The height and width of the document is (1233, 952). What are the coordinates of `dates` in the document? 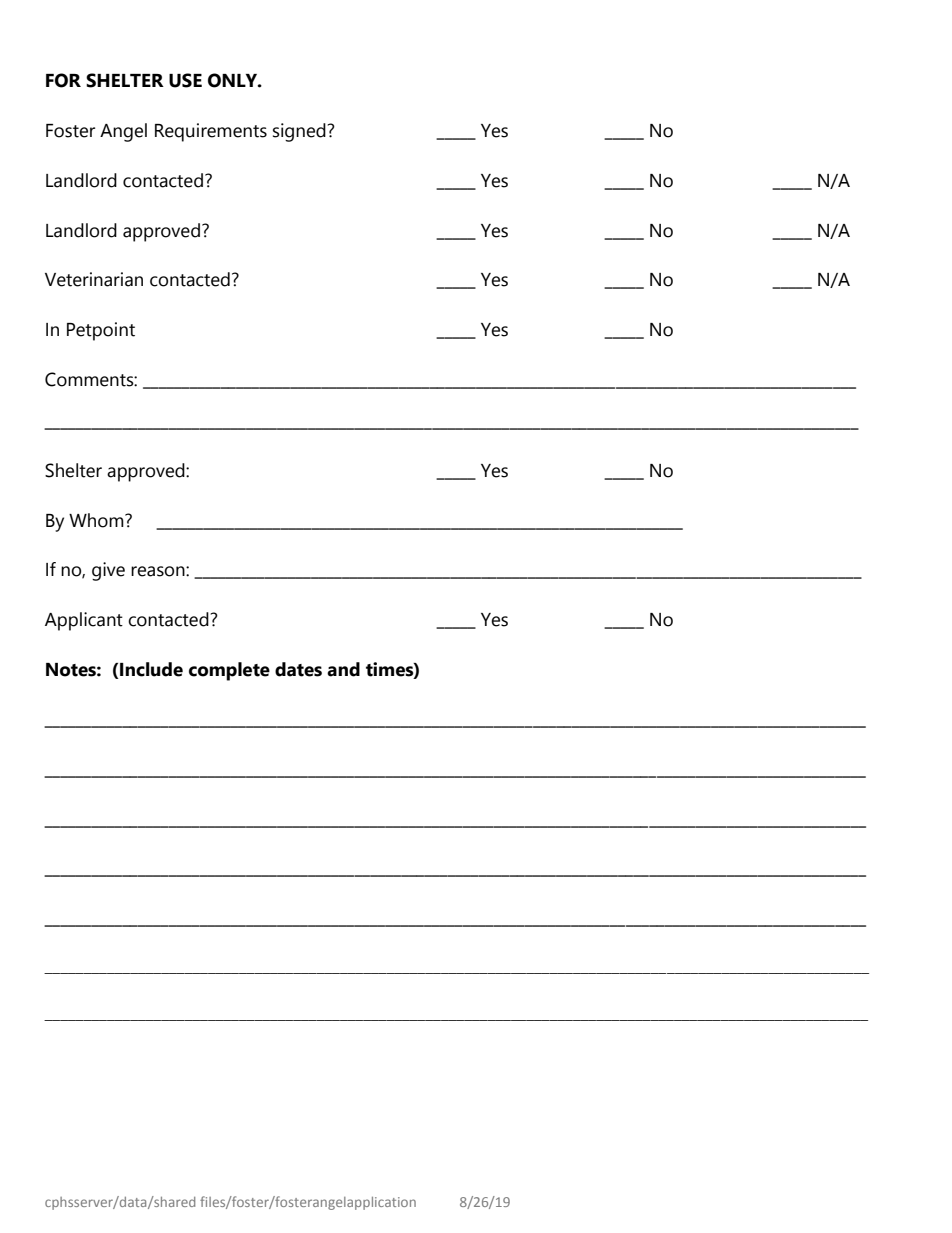 It's located at (298, 669).
